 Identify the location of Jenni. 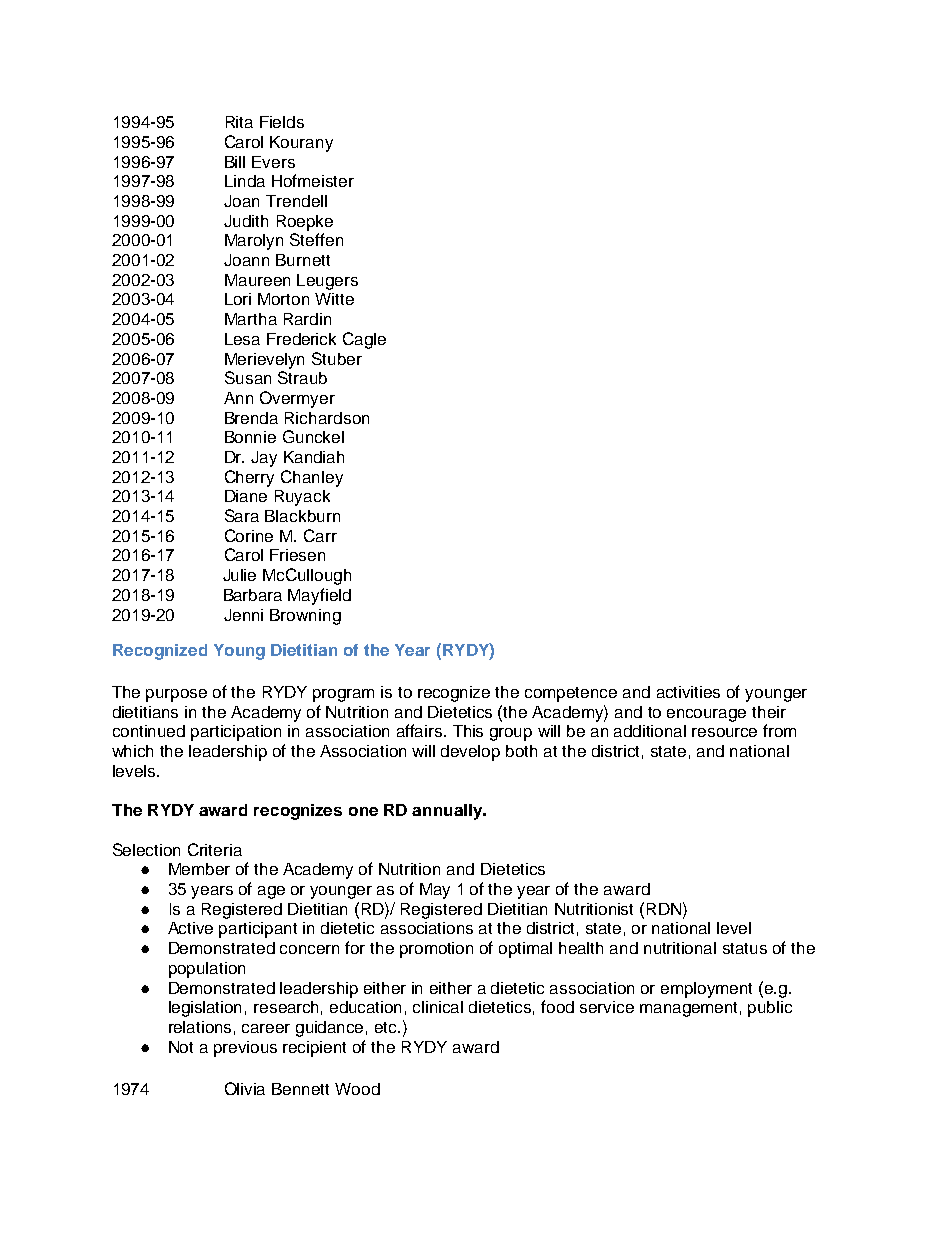
(243, 615).
